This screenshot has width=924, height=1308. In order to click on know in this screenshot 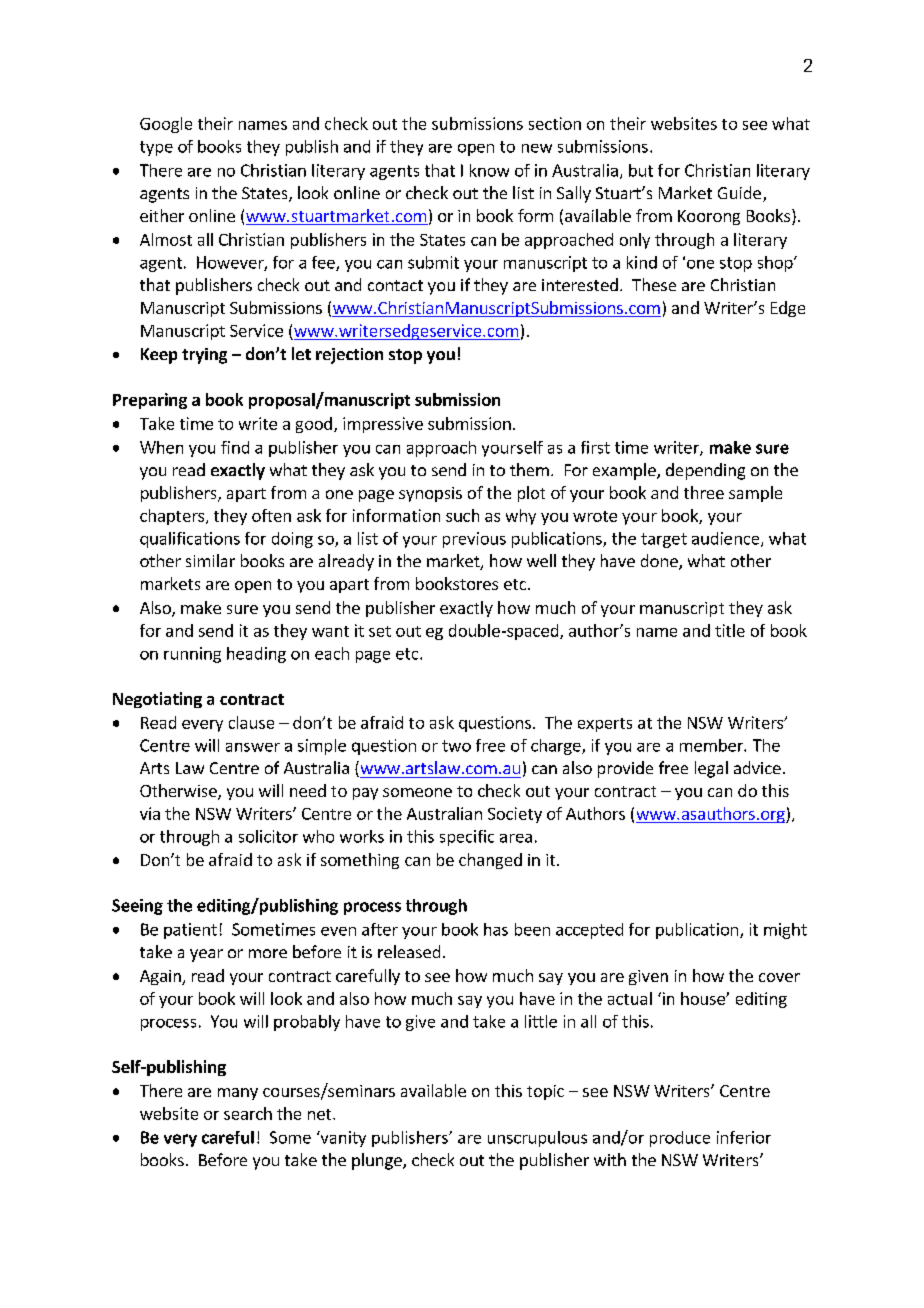, I will do `click(489, 170)`.
